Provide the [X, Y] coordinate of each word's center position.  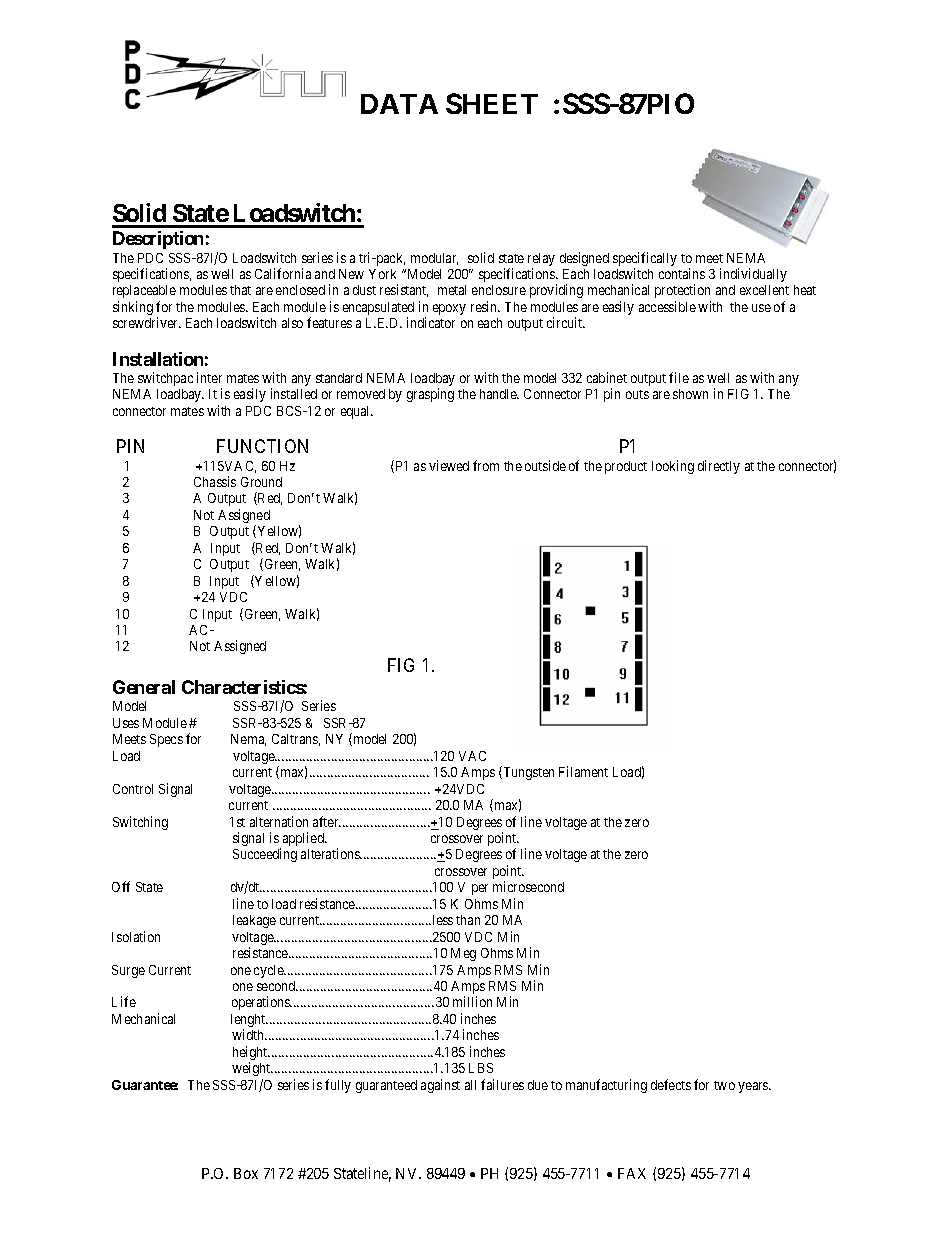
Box [246, 1173]
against [440, 1086]
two [724, 1085]
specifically [645, 260]
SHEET [492, 103]
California [283, 273]
